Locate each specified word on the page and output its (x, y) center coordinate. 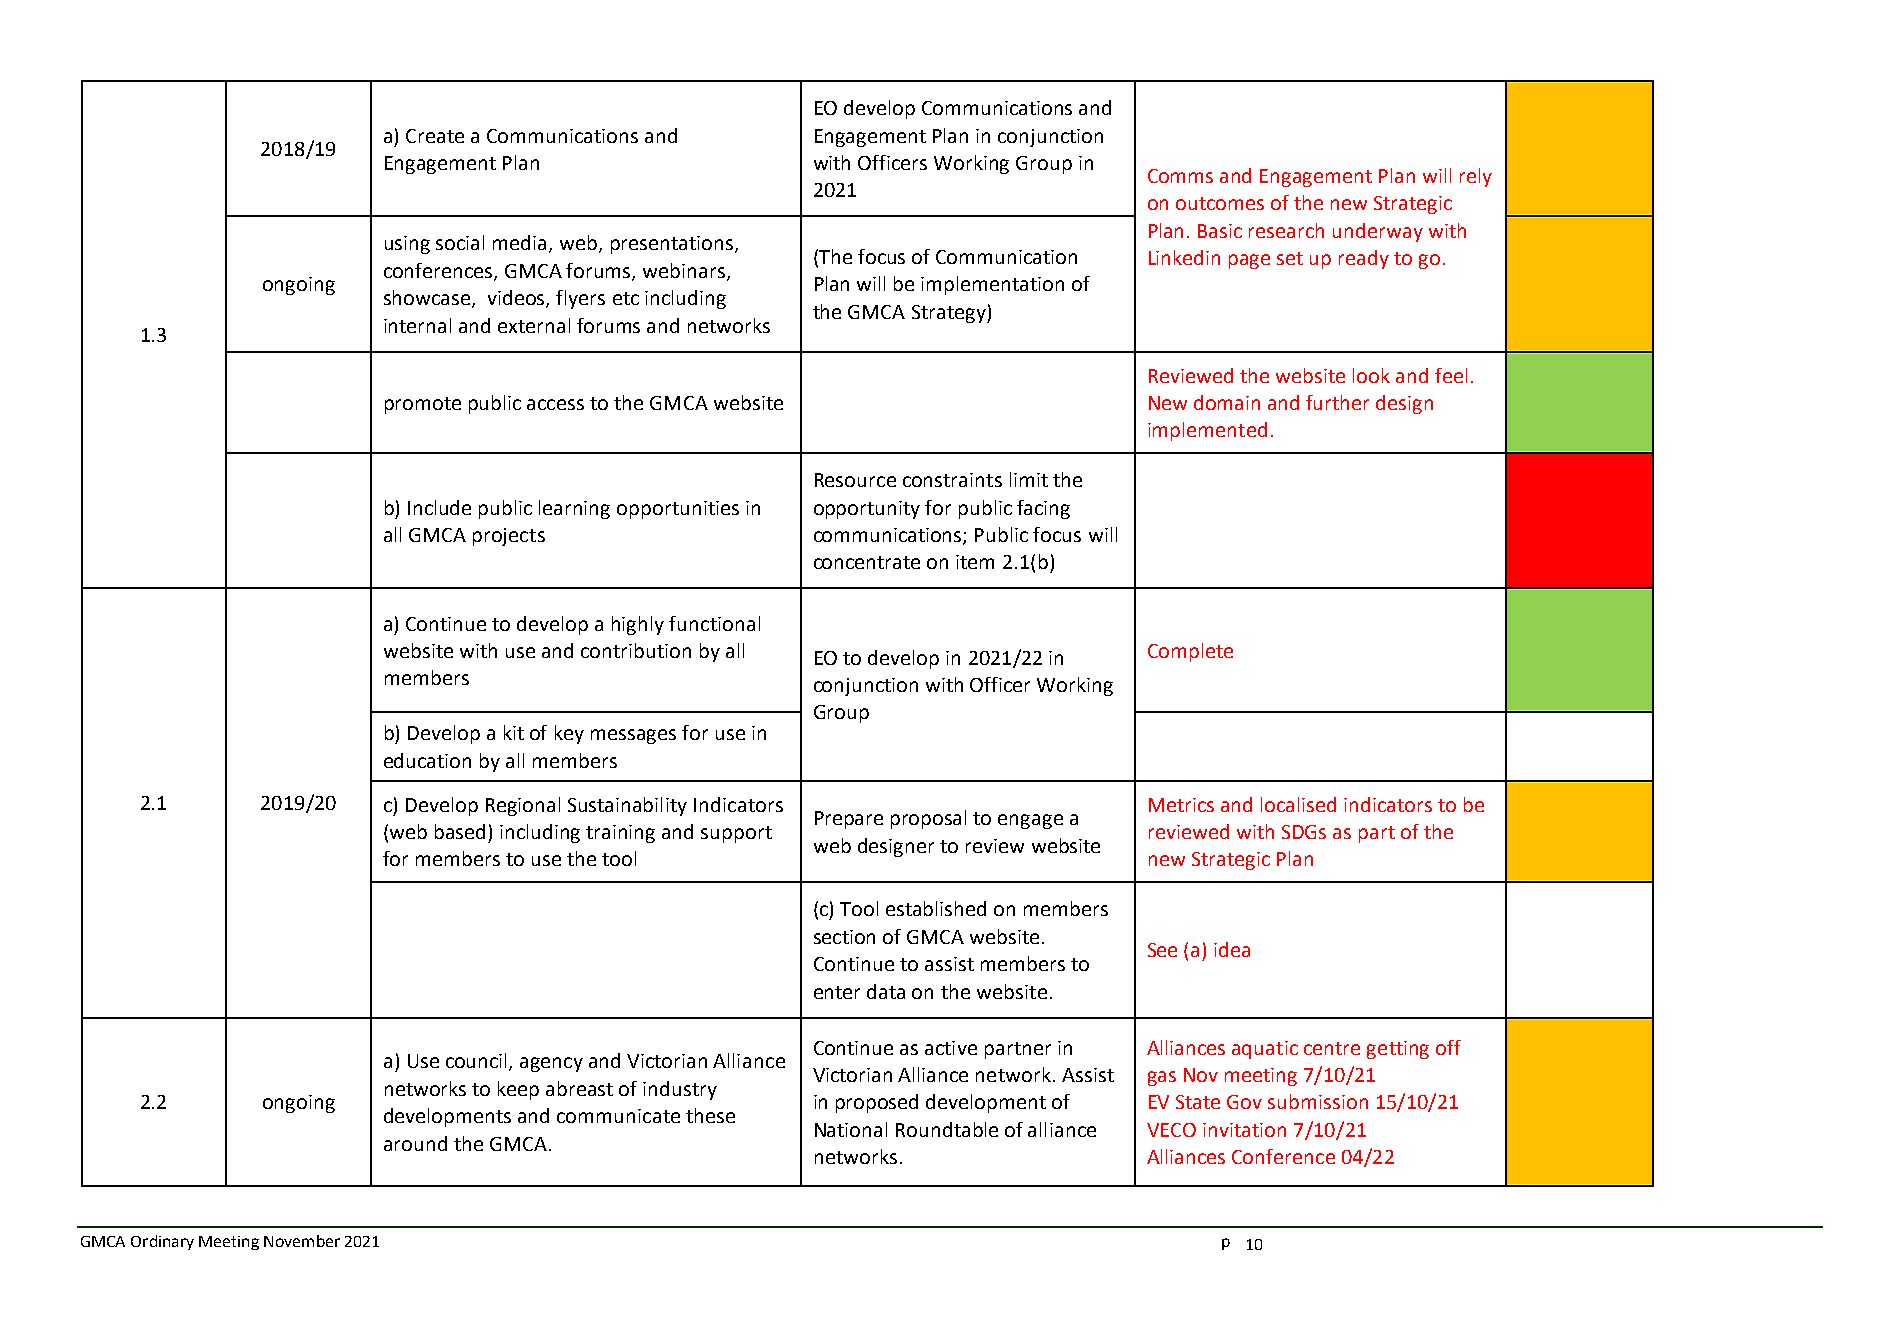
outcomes (1220, 203)
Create (435, 136)
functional (714, 623)
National (851, 1129)
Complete (1190, 652)
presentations (672, 245)
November (302, 1241)
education (427, 760)
